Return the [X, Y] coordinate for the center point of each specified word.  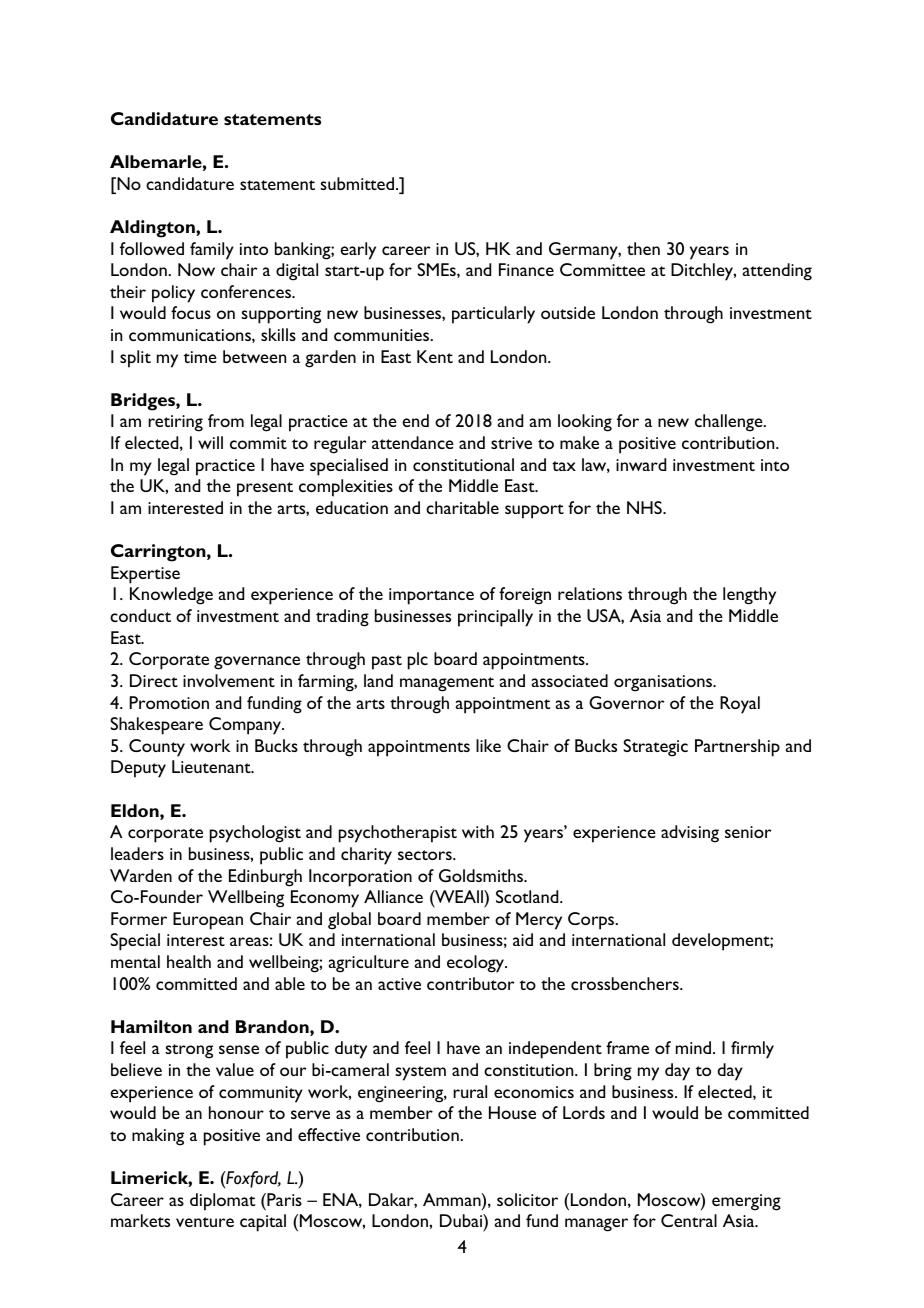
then [643, 248]
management [447, 684]
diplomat [222, 1202]
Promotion [169, 702]
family [212, 251]
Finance [526, 269]
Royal [740, 705]
